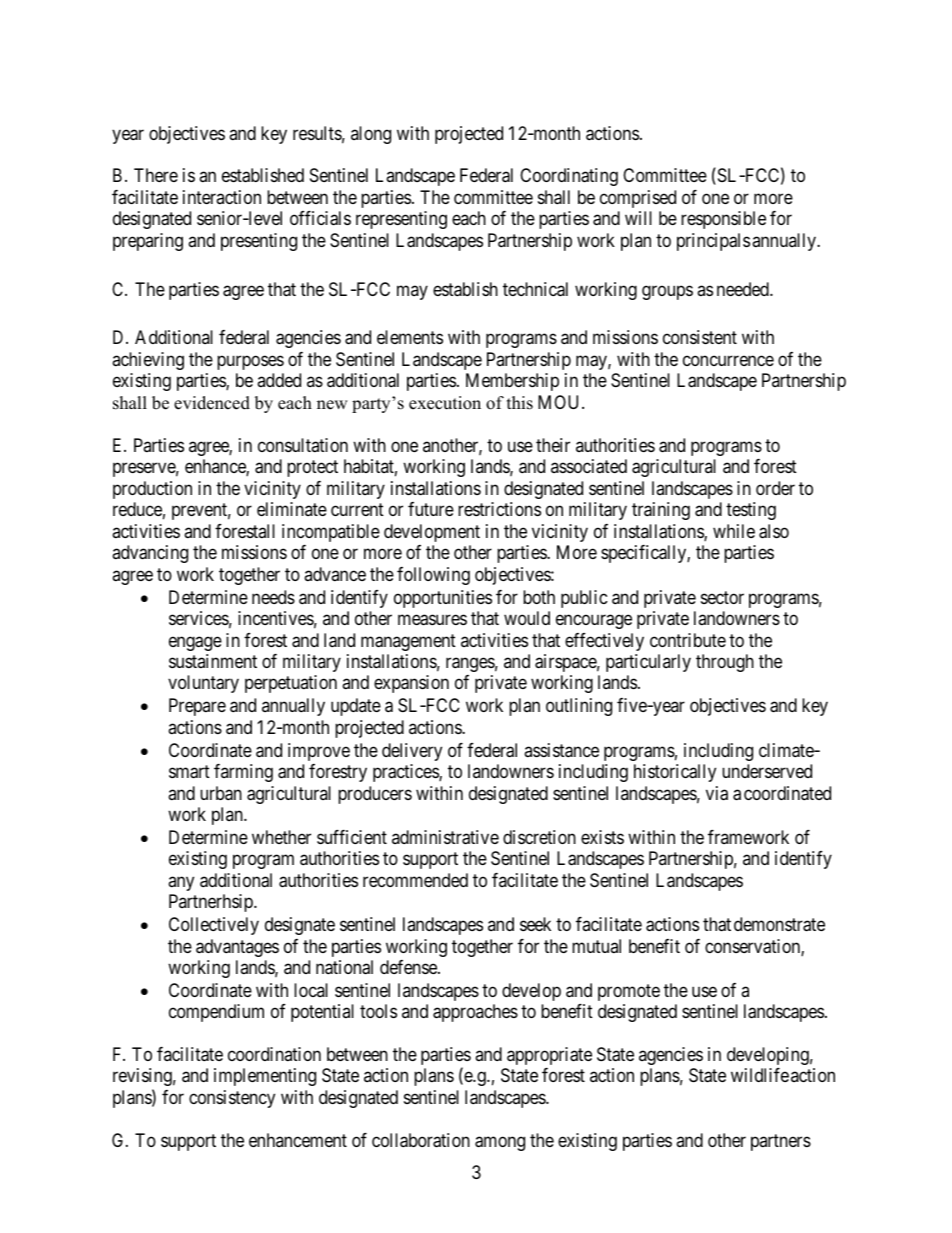 The width and height of the page is (952, 1233). Describe the element at coordinates (723, 220) in the page. I see `responsible` at that location.
